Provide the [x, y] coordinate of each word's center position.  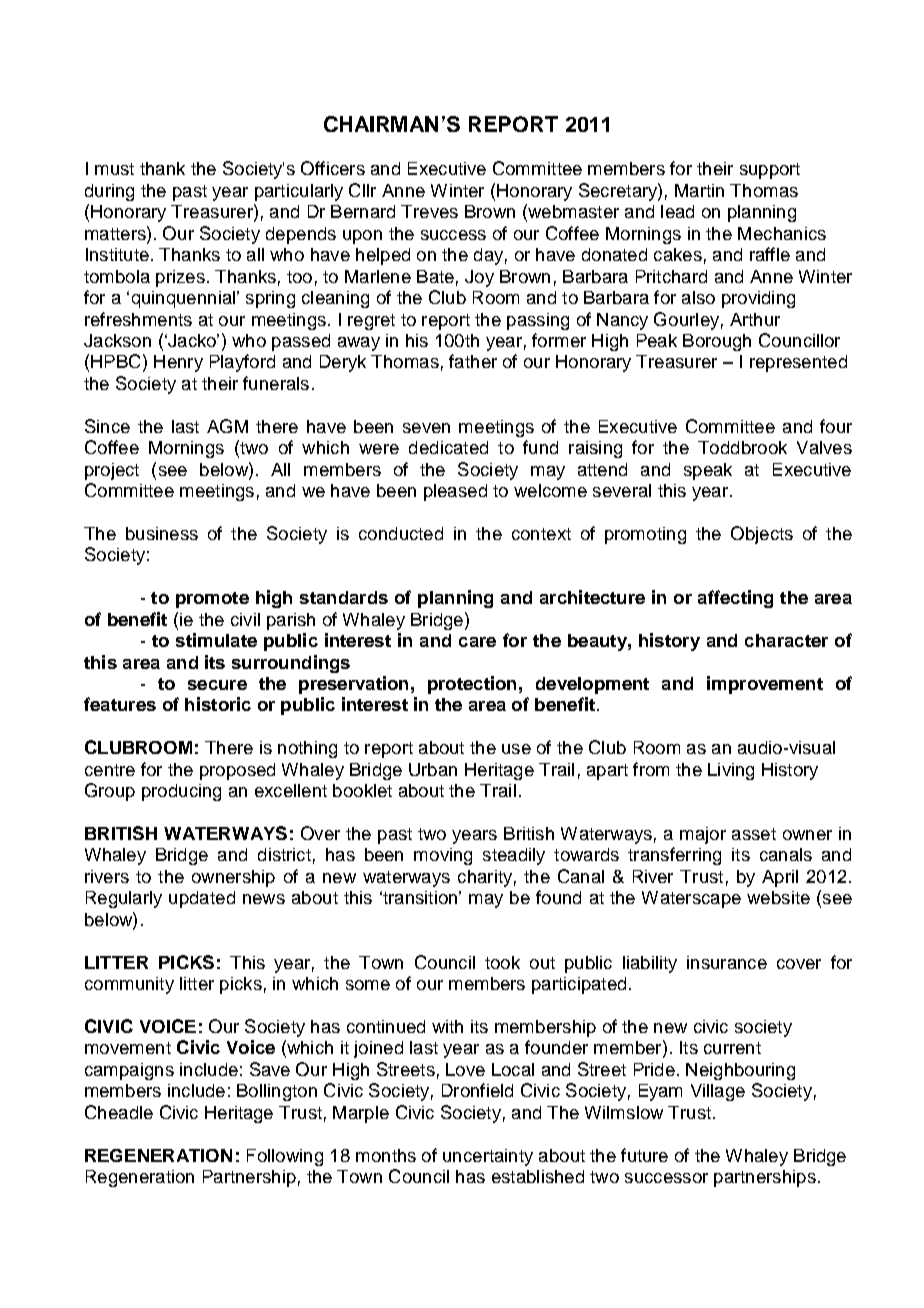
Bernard [363, 211]
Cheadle [119, 1112]
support [770, 171]
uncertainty [488, 1157]
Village [718, 1092]
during [109, 192]
